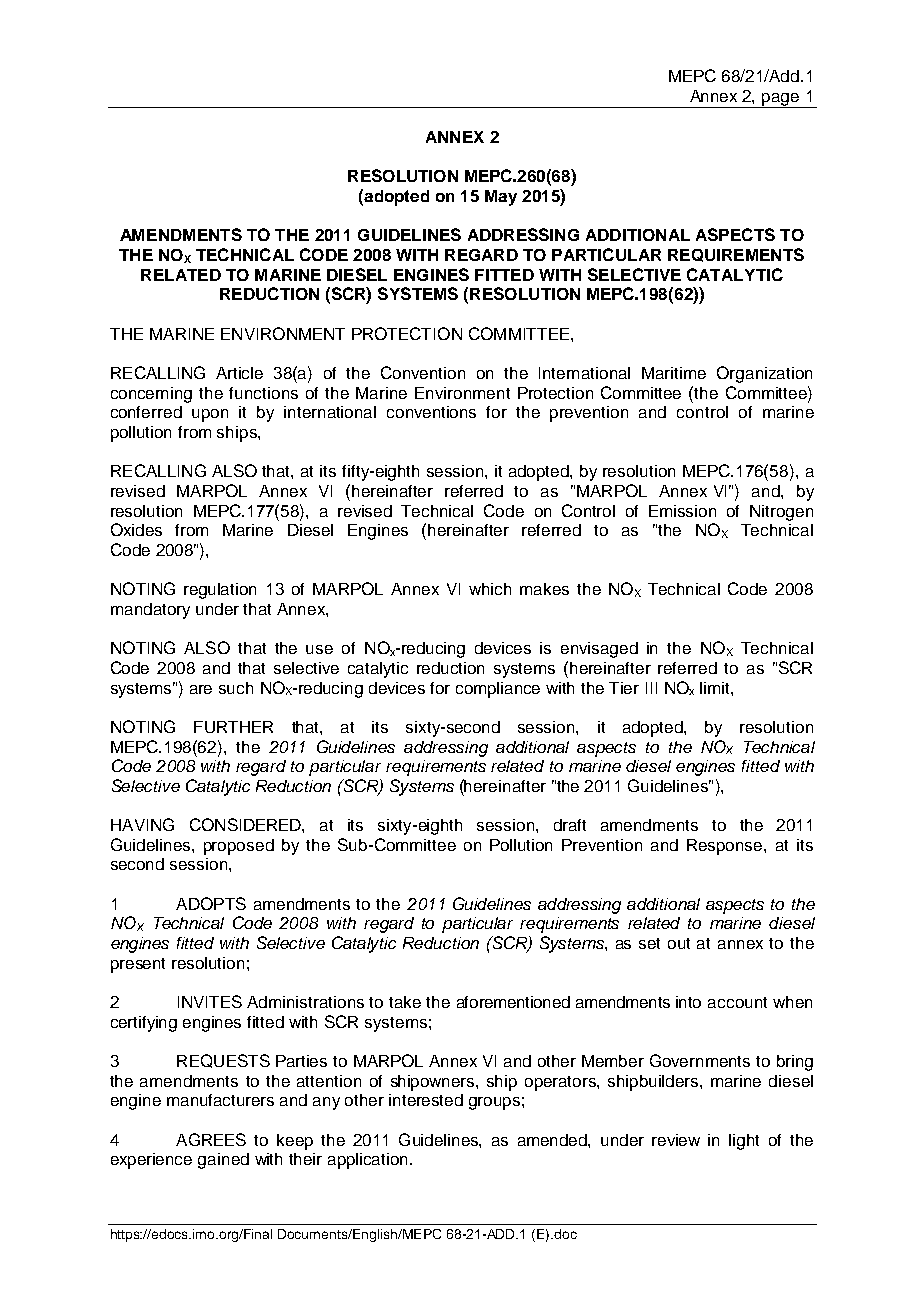 Image resolution: width=924 pixels, height=1308 pixels. What do you see at coordinates (716, 688) in the screenshot?
I see `limit` at bounding box center [716, 688].
